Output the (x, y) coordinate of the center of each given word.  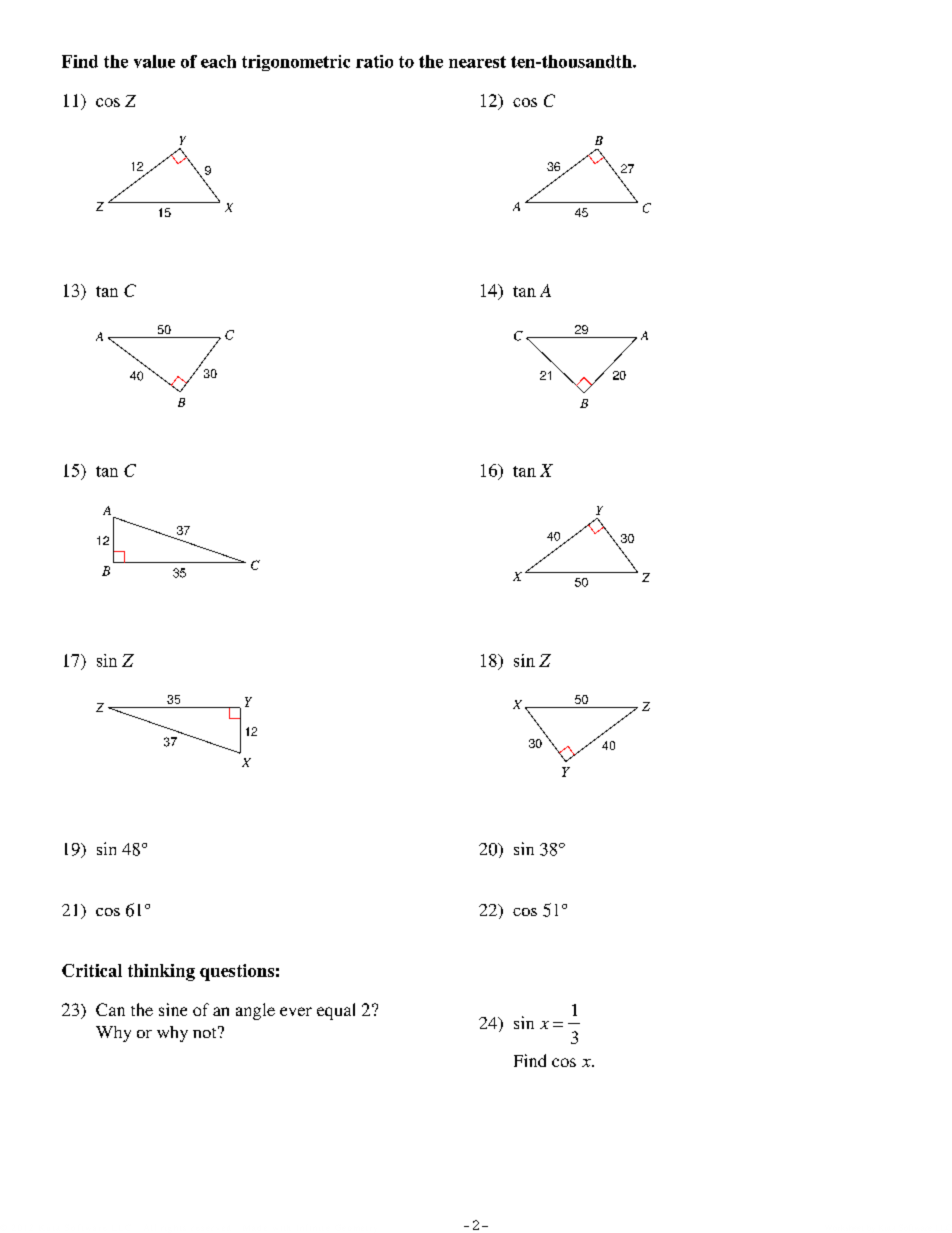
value (154, 61)
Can (110, 1009)
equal (336, 1011)
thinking (161, 972)
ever (296, 1011)
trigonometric (296, 63)
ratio (374, 61)
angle (255, 1011)
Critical (92, 970)
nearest (477, 62)
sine (173, 1009)
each (218, 61)
